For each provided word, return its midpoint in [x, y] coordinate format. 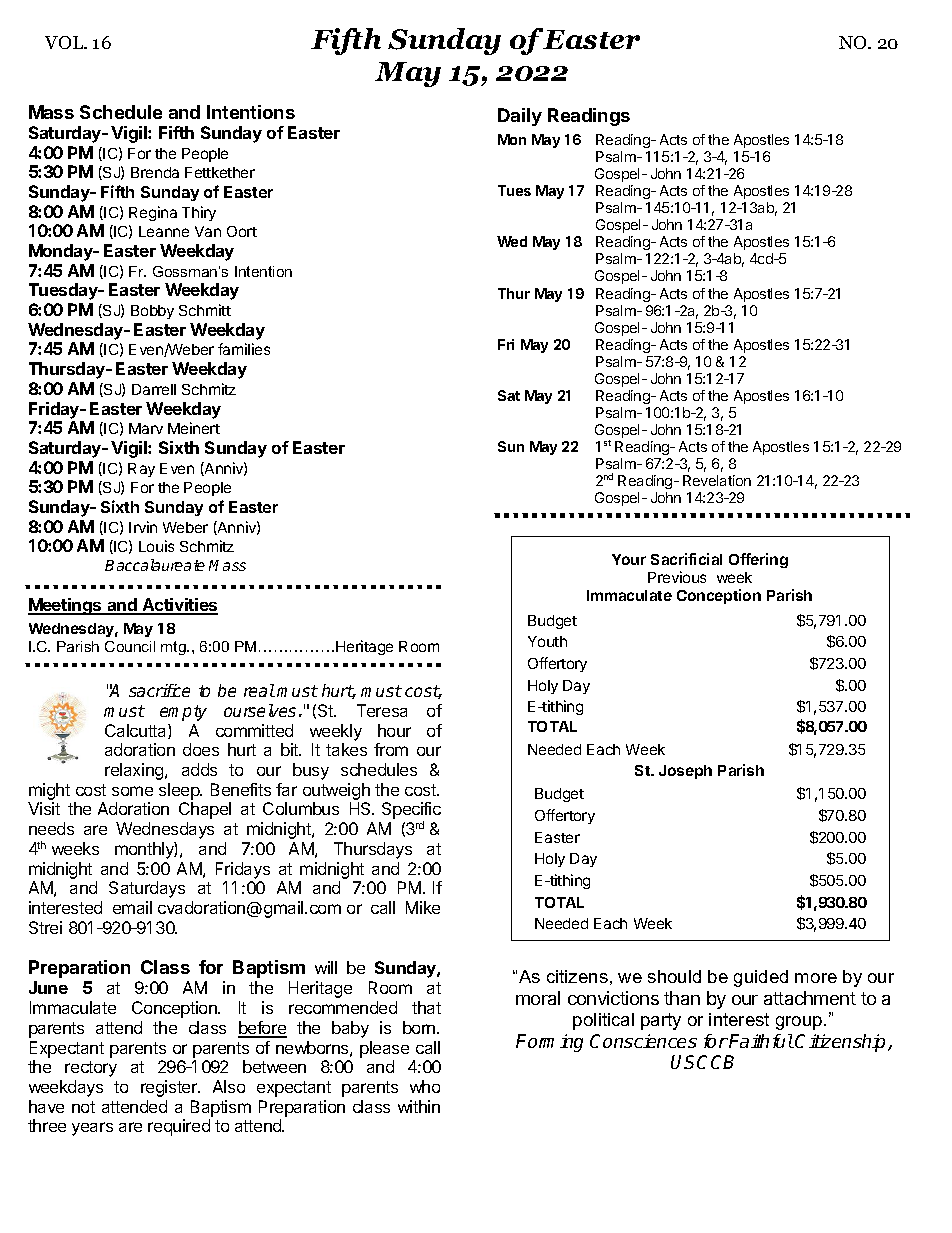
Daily [520, 117]
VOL [65, 42]
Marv [146, 428]
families [244, 349]
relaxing [135, 771]
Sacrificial [686, 559]
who [425, 1086]
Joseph [685, 772]
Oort [242, 231]
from [391, 749]
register [170, 1088]
